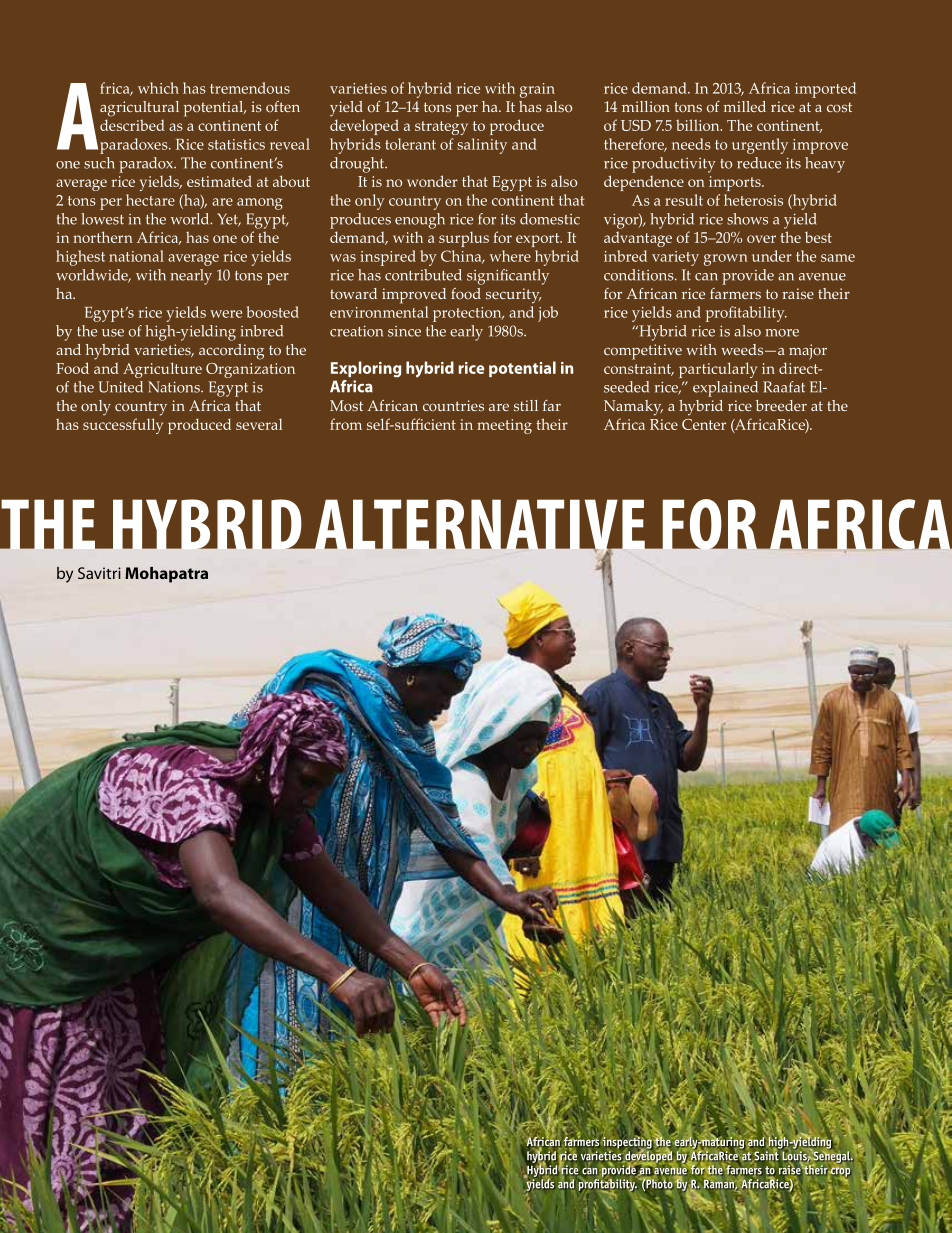 The width and height of the screenshot is (952, 1233). I want to click on agricultural, so click(139, 109).
